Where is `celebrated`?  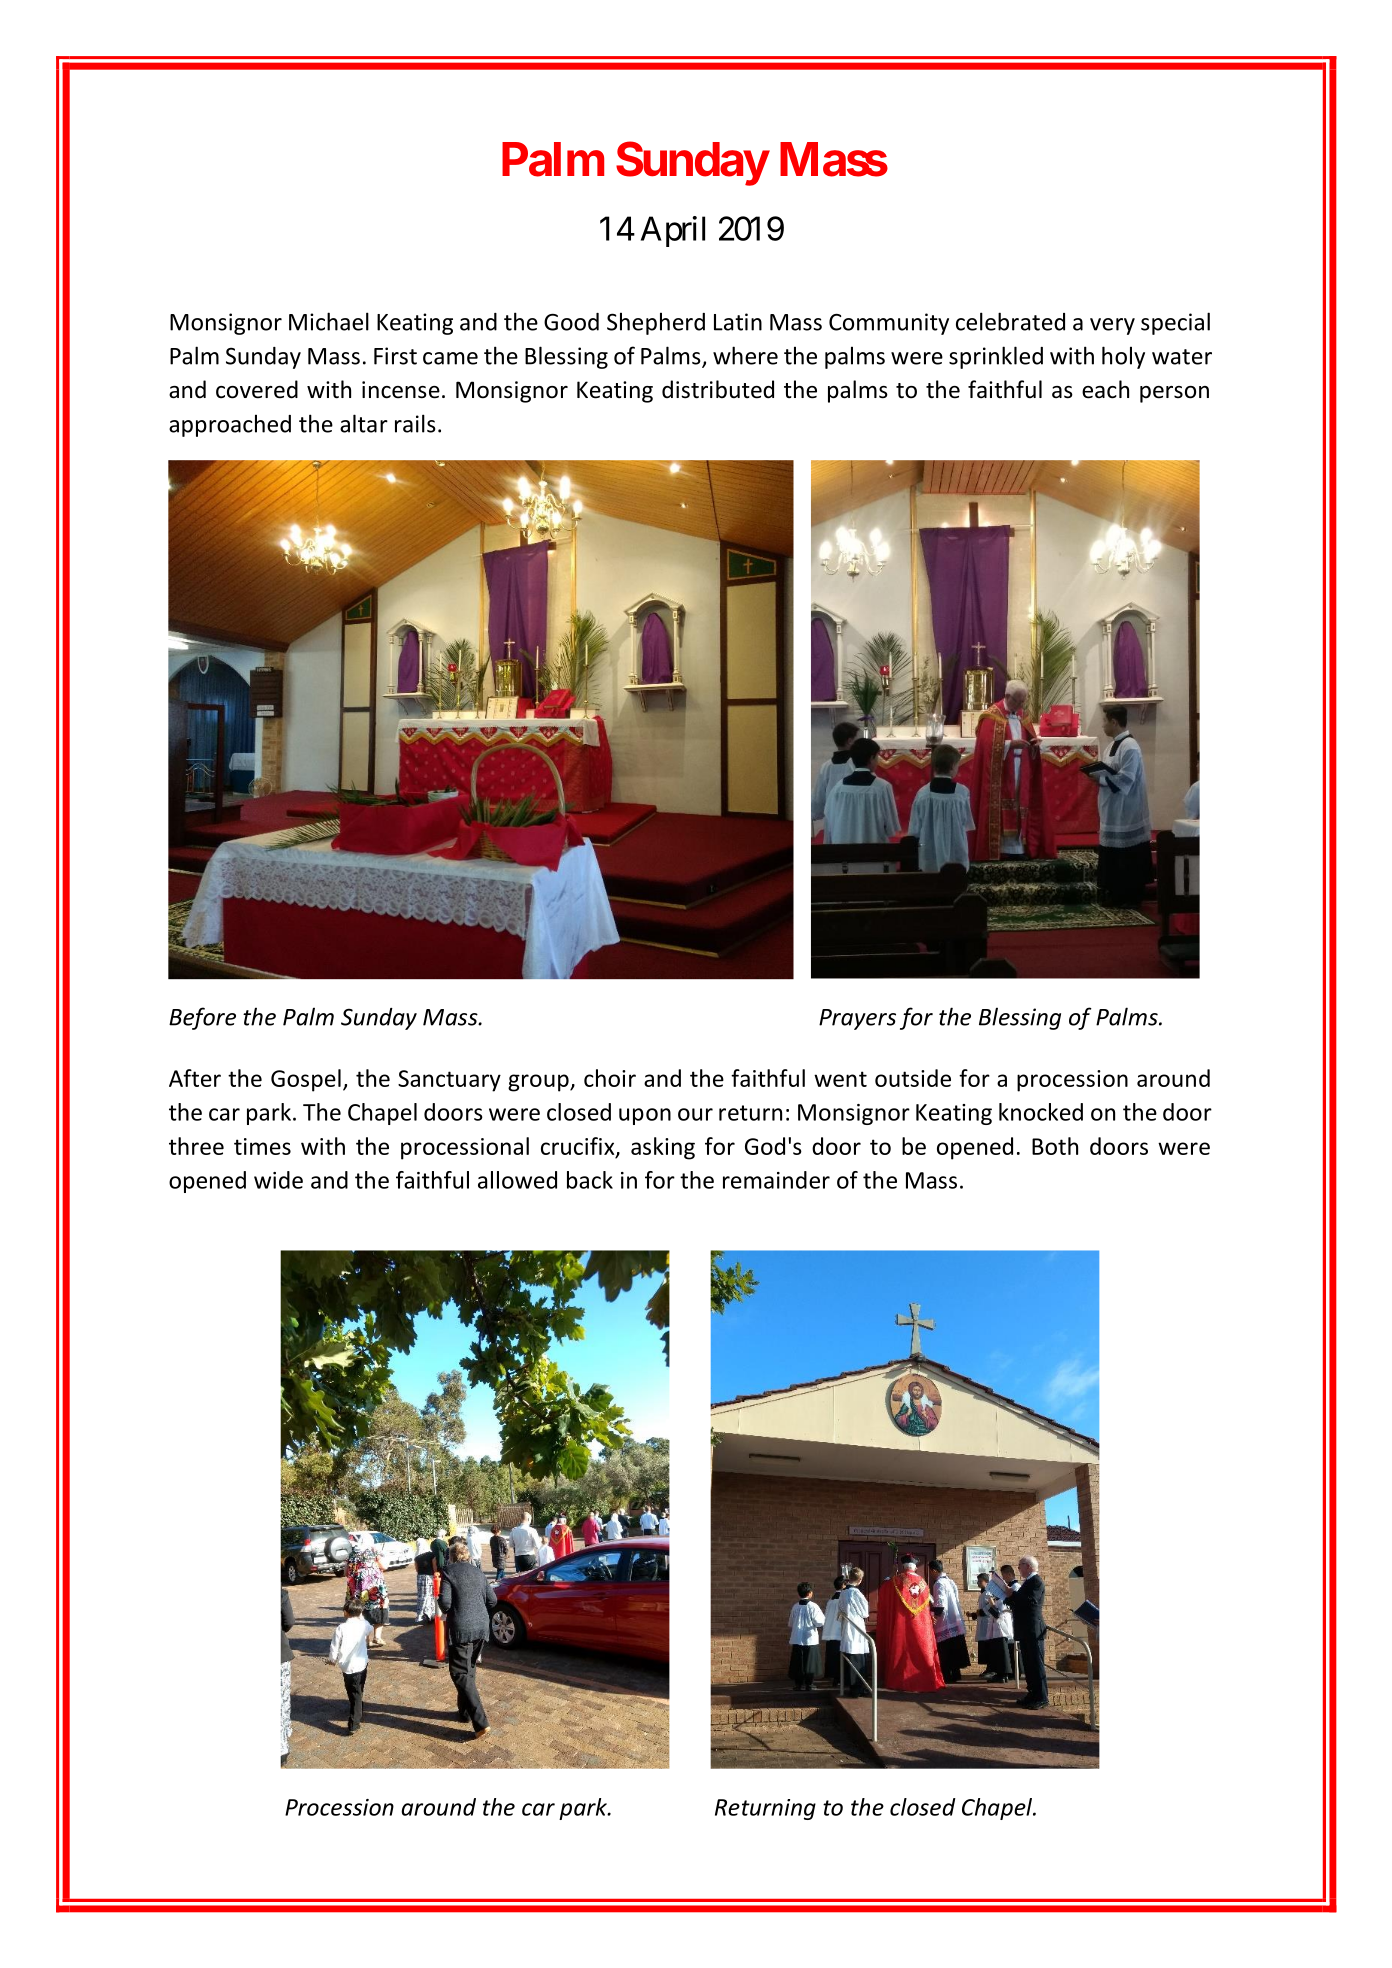 celebrated is located at coordinates (1010, 321).
